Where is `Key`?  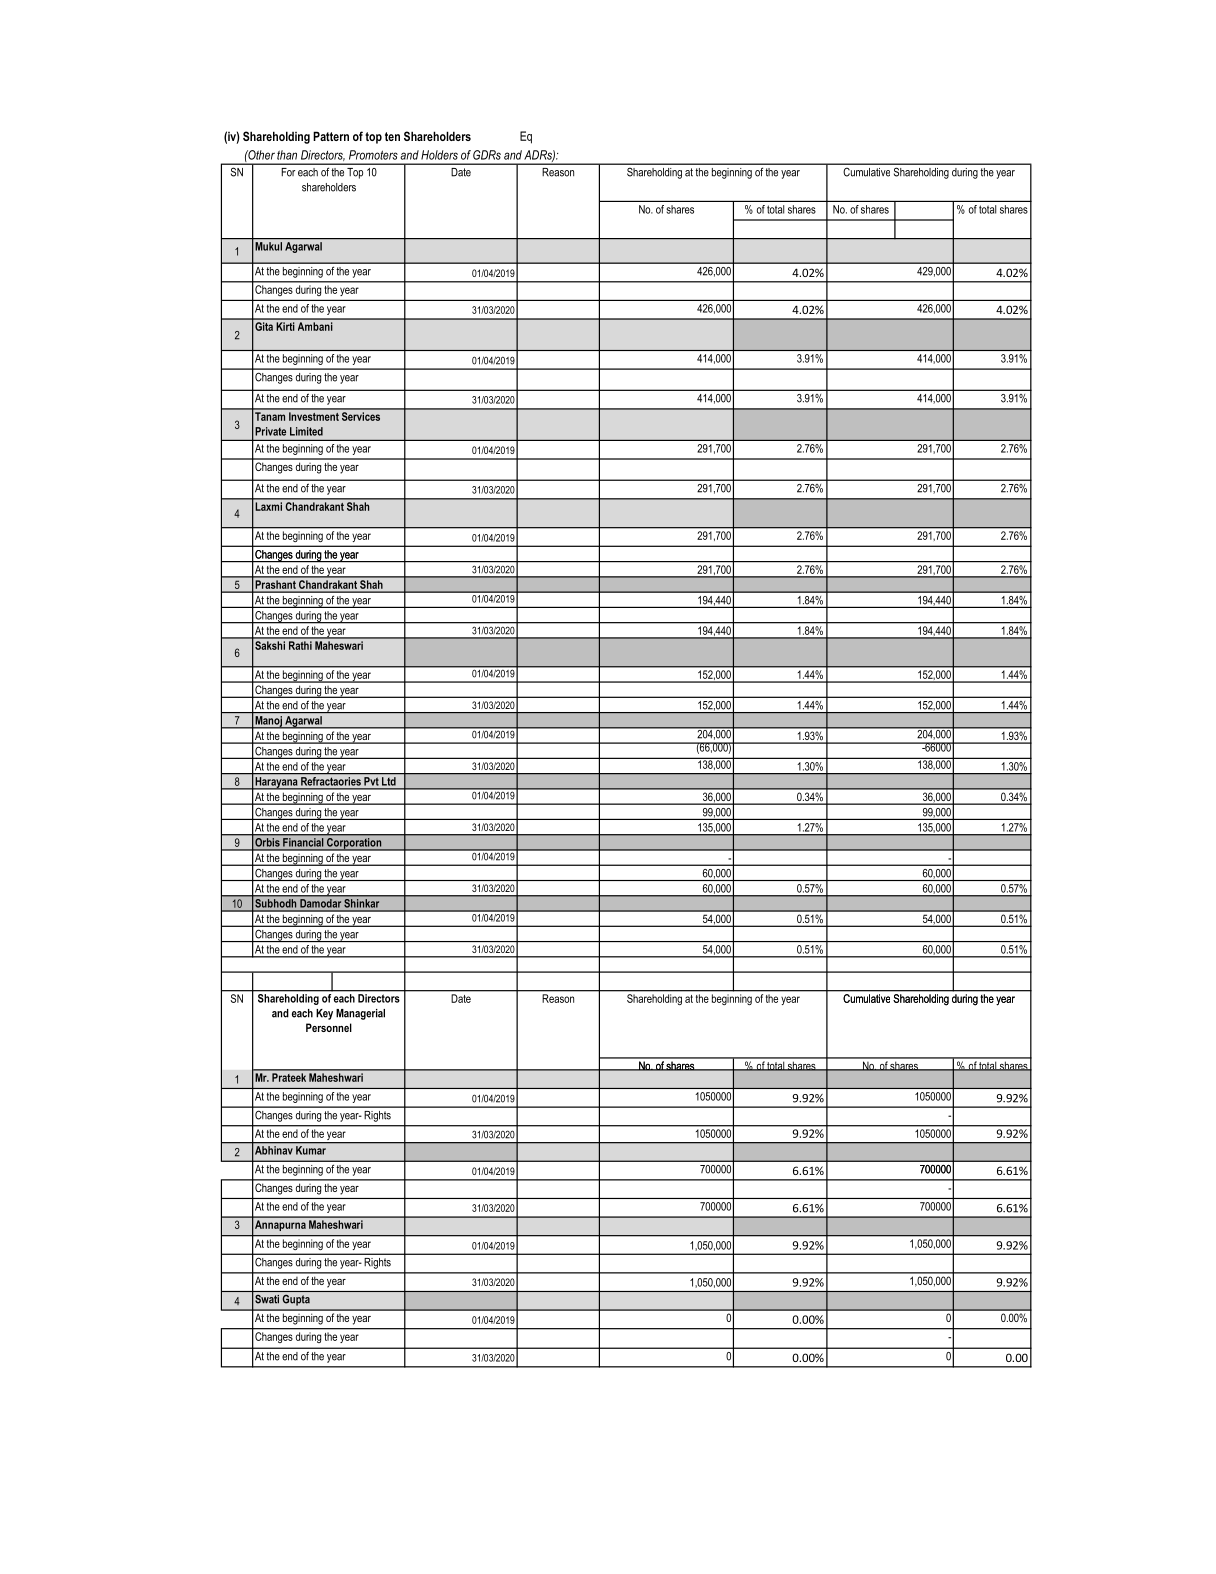
Key is located at coordinates (324, 1014).
